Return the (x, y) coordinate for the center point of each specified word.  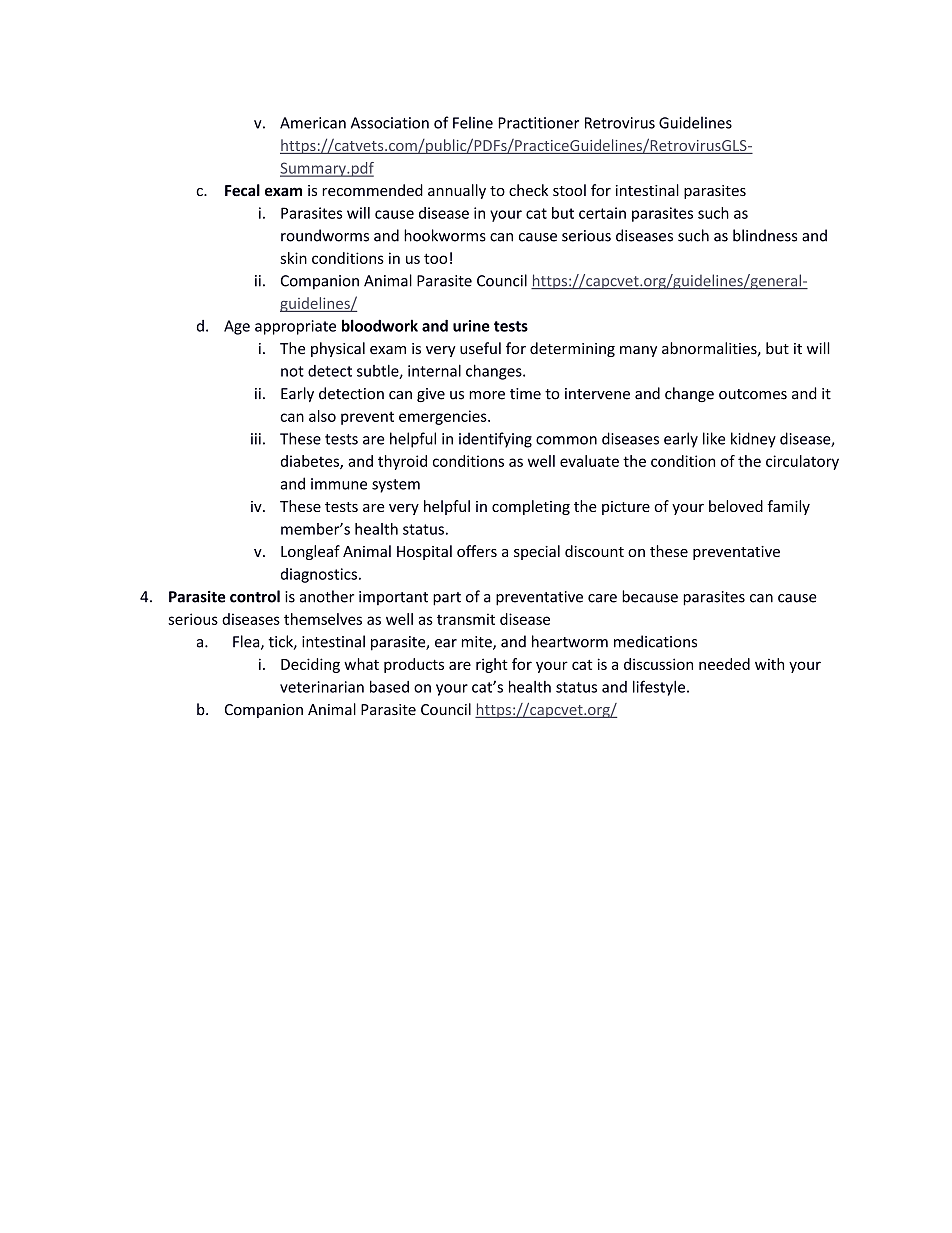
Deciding (310, 665)
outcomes (753, 394)
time (525, 394)
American (313, 123)
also (322, 416)
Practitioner (538, 123)
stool (569, 190)
